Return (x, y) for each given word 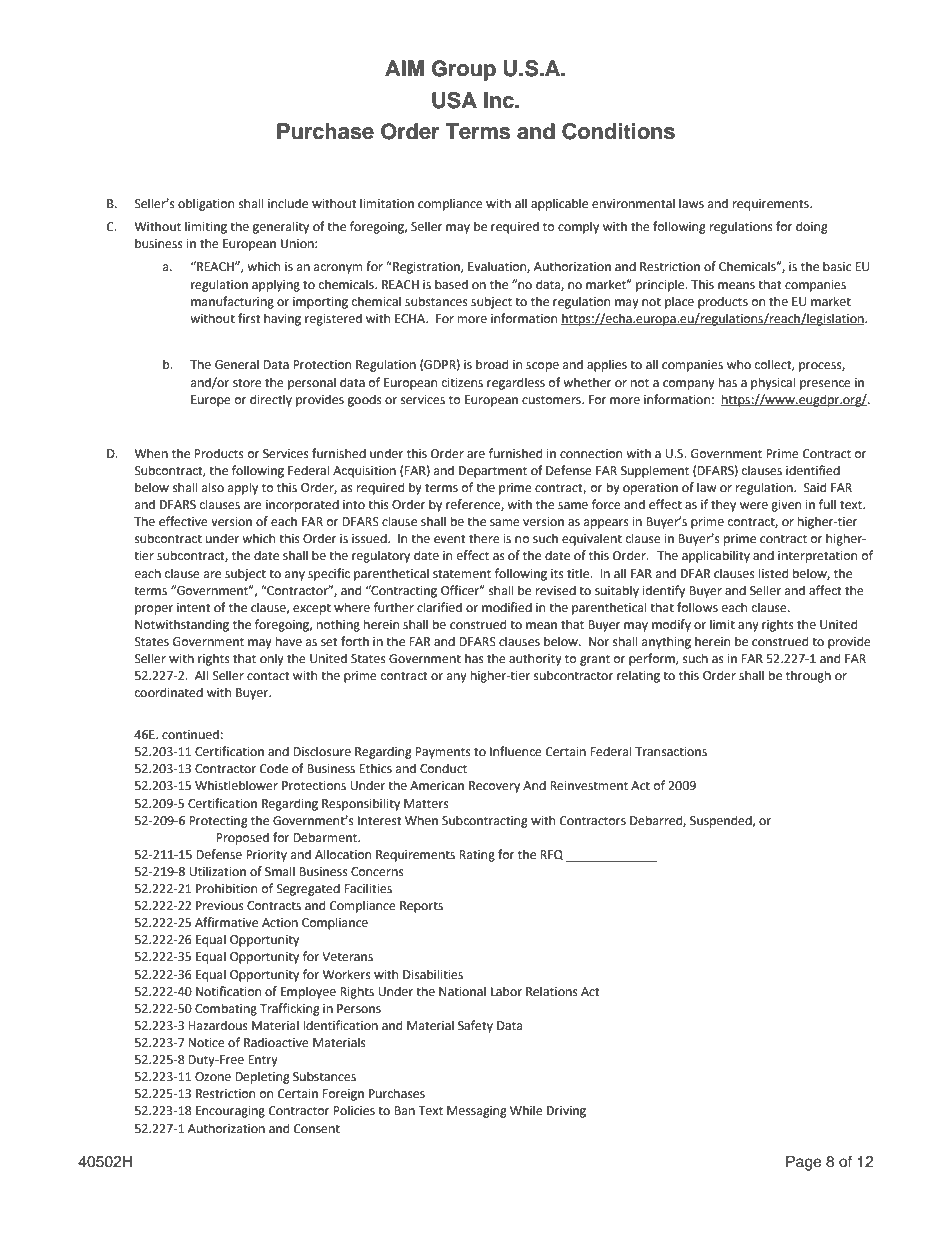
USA (454, 100)
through (808, 676)
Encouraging (230, 1112)
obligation (206, 204)
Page (803, 1163)
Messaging (477, 1112)
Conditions (618, 131)
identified (813, 470)
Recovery (494, 787)
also (213, 487)
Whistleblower (236, 785)
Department (493, 472)
